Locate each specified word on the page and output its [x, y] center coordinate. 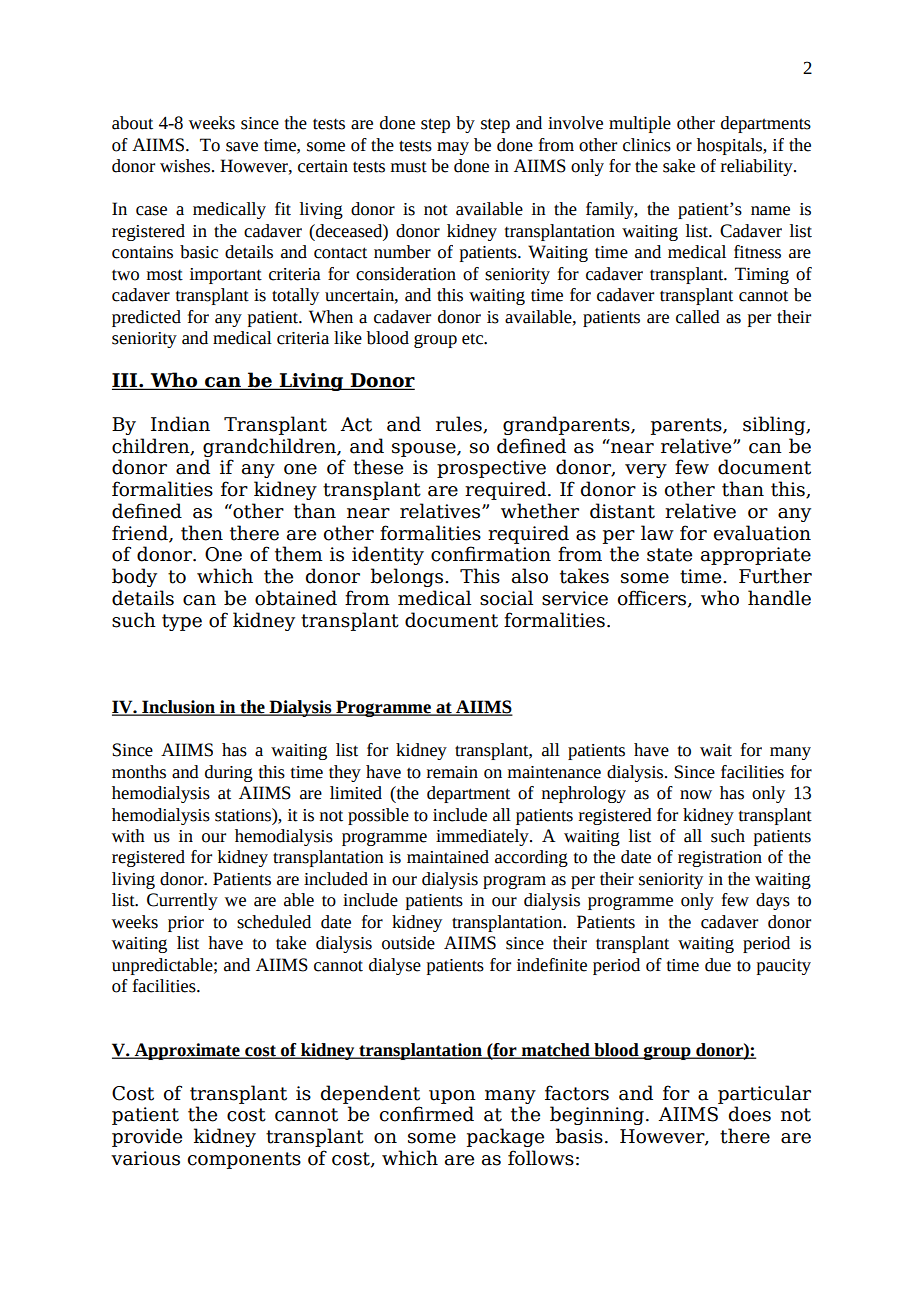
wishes [186, 166]
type [182, 622]
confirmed [427, 1114]
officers [653, 599]
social [506, 598]
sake [679, 166]
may [453, 148]
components [244, 1160]
